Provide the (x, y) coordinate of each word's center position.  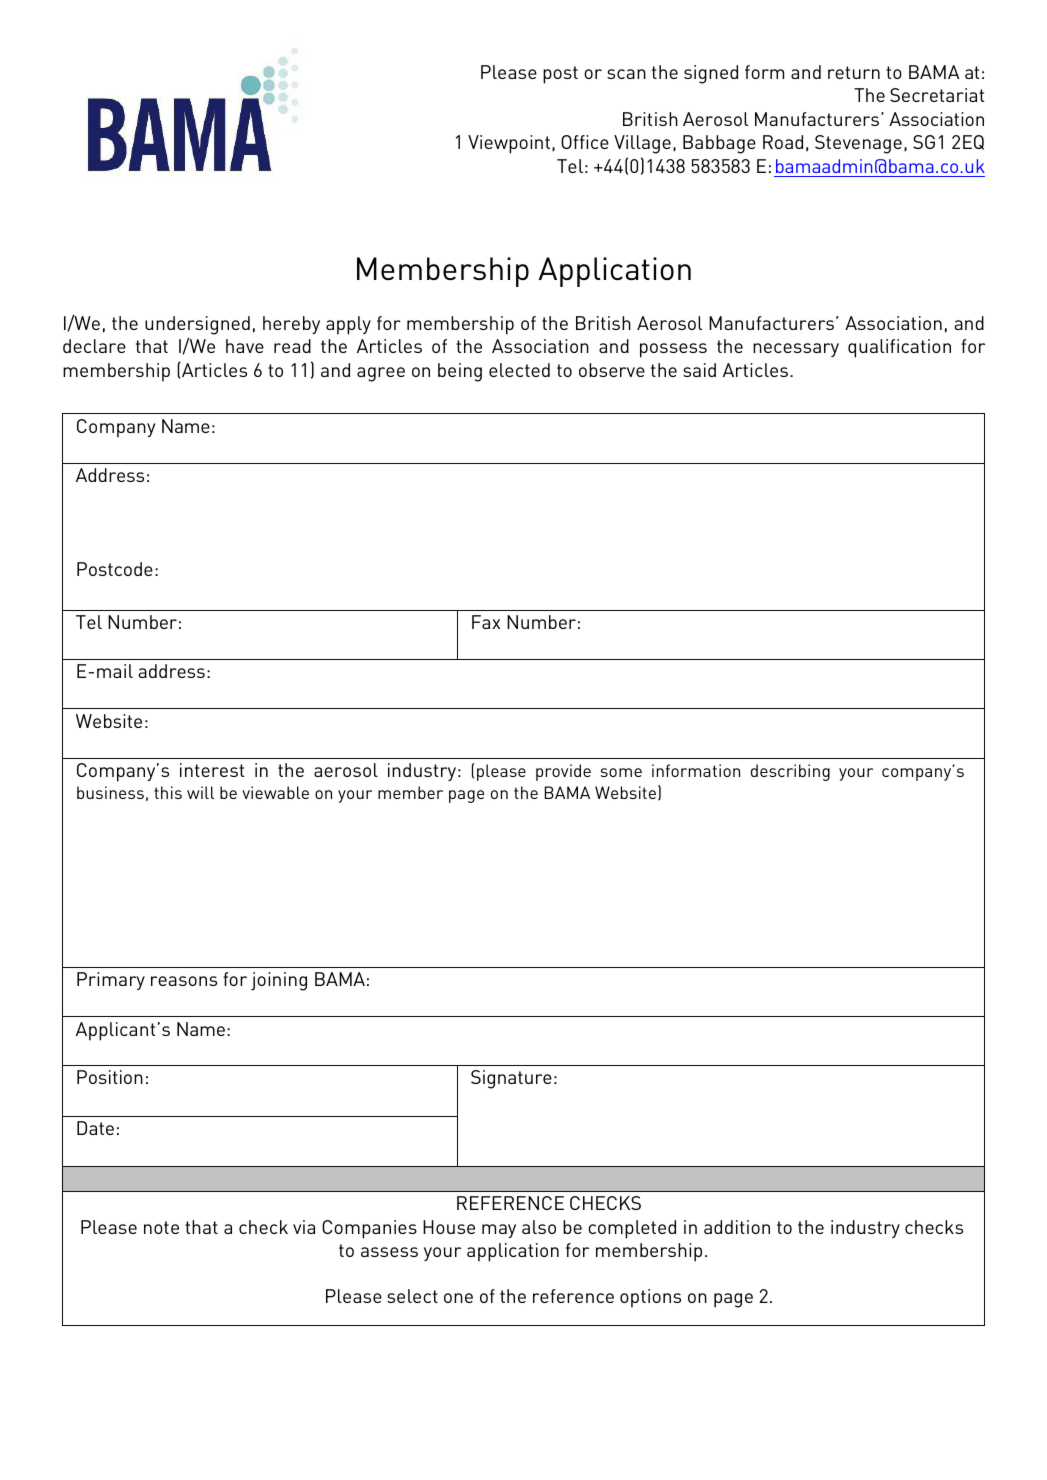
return (854, 72)
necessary (796, 350)
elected (519, 370)
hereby (291, 325)
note (161, 1227)
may (499, 1231)
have (245, 346)
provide (563, 772)
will (200, 792)
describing (790, 772)
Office (585, 142)
